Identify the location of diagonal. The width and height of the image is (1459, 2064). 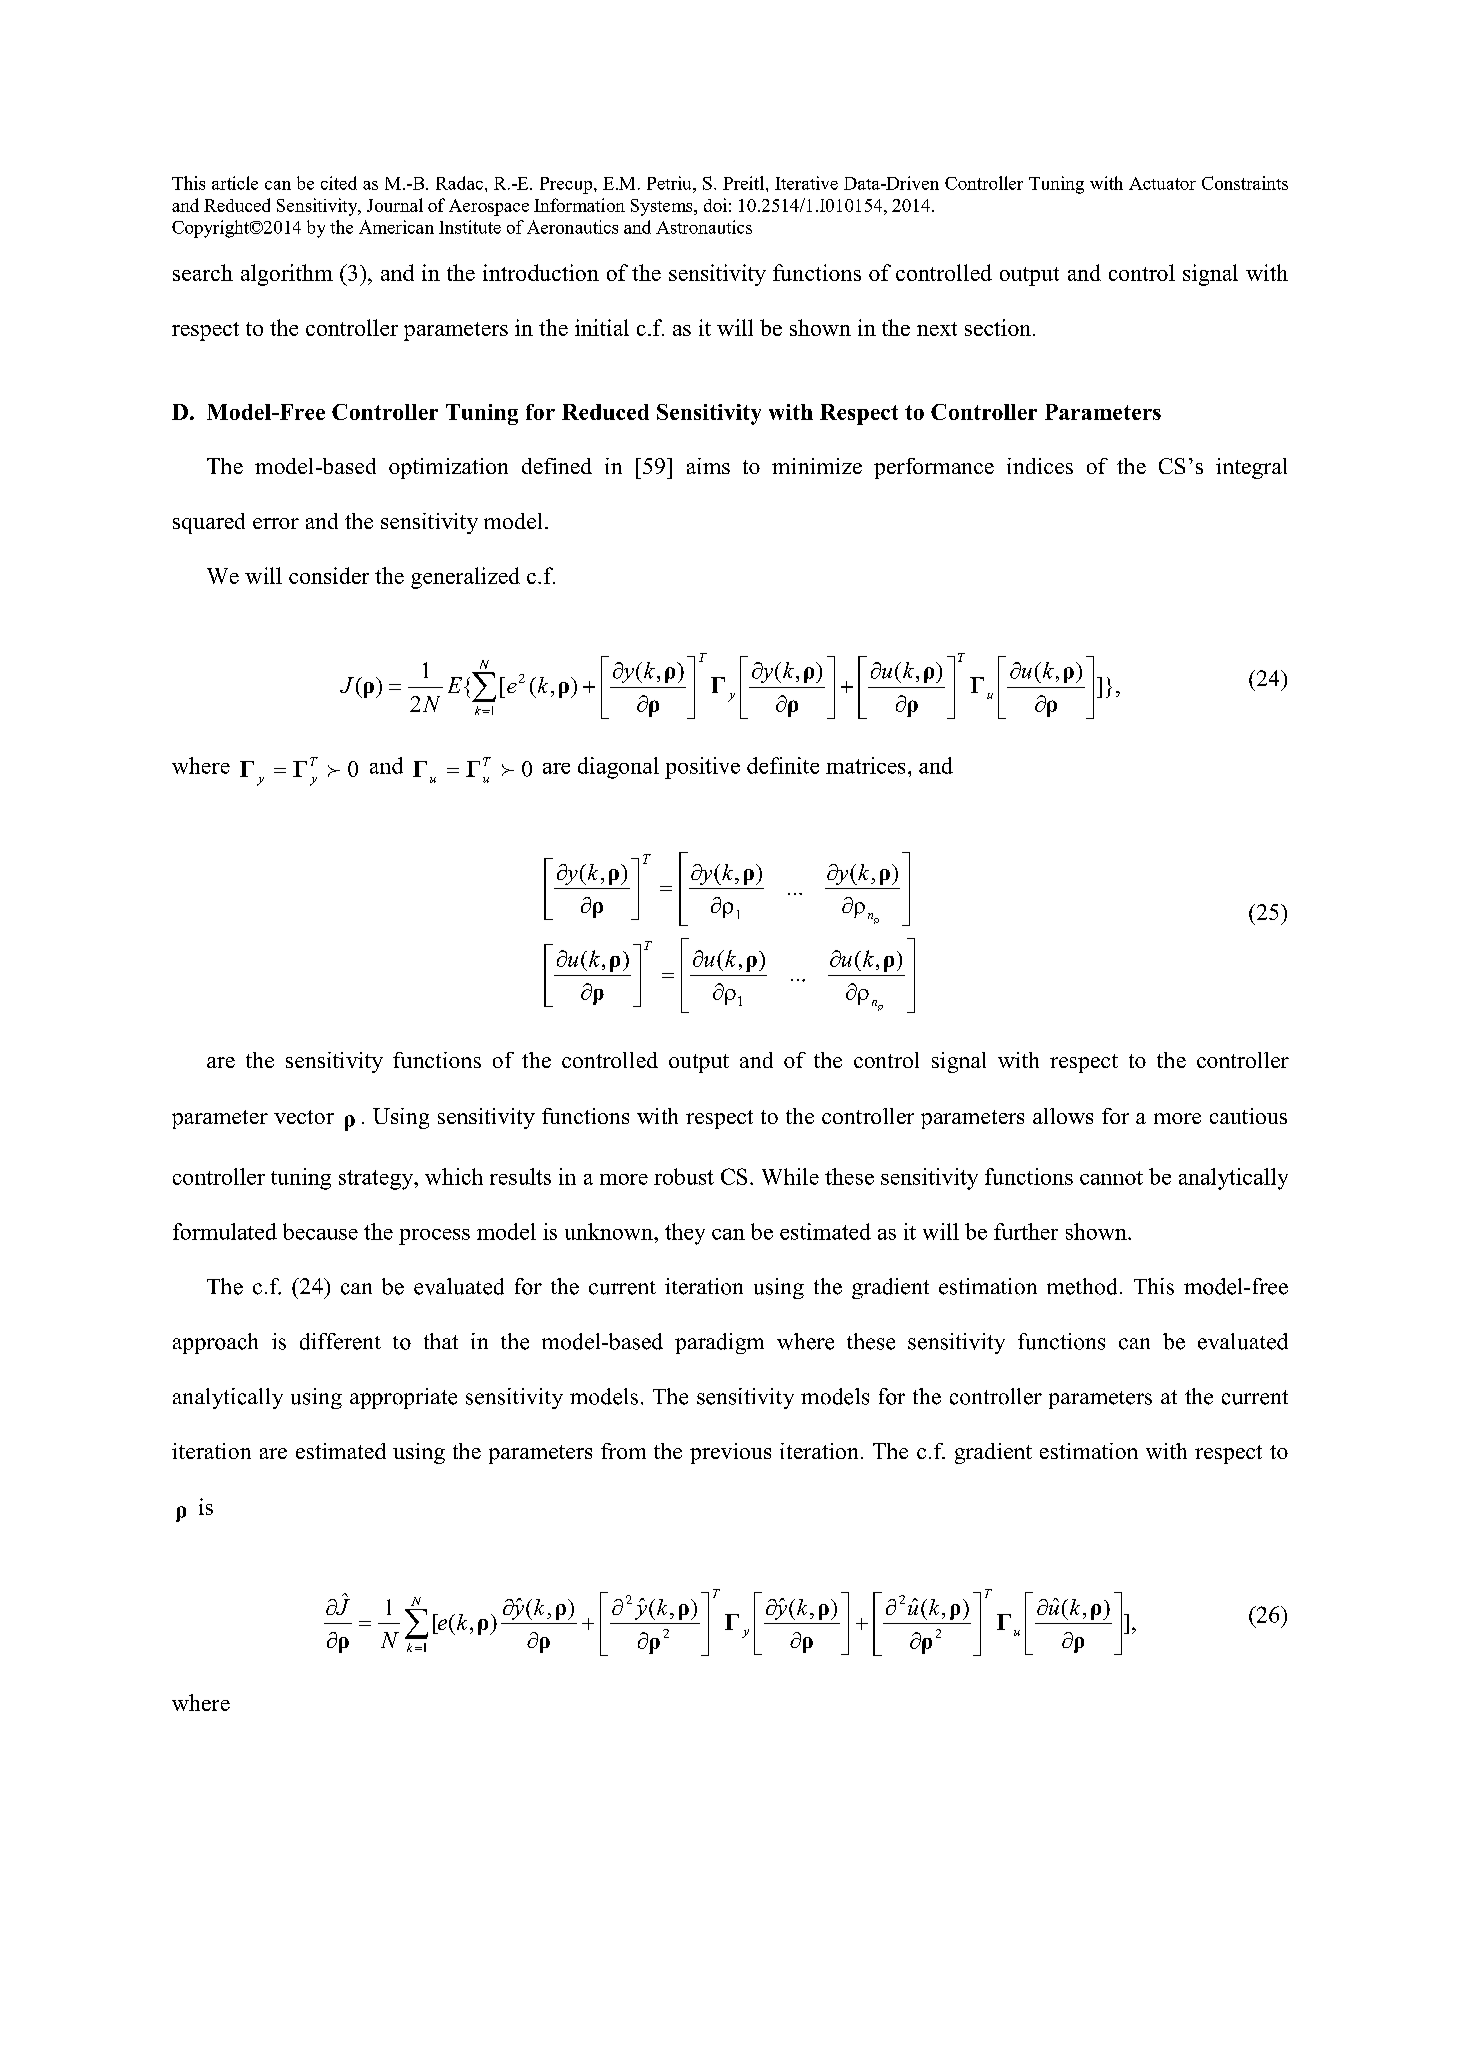
(618, 768).
